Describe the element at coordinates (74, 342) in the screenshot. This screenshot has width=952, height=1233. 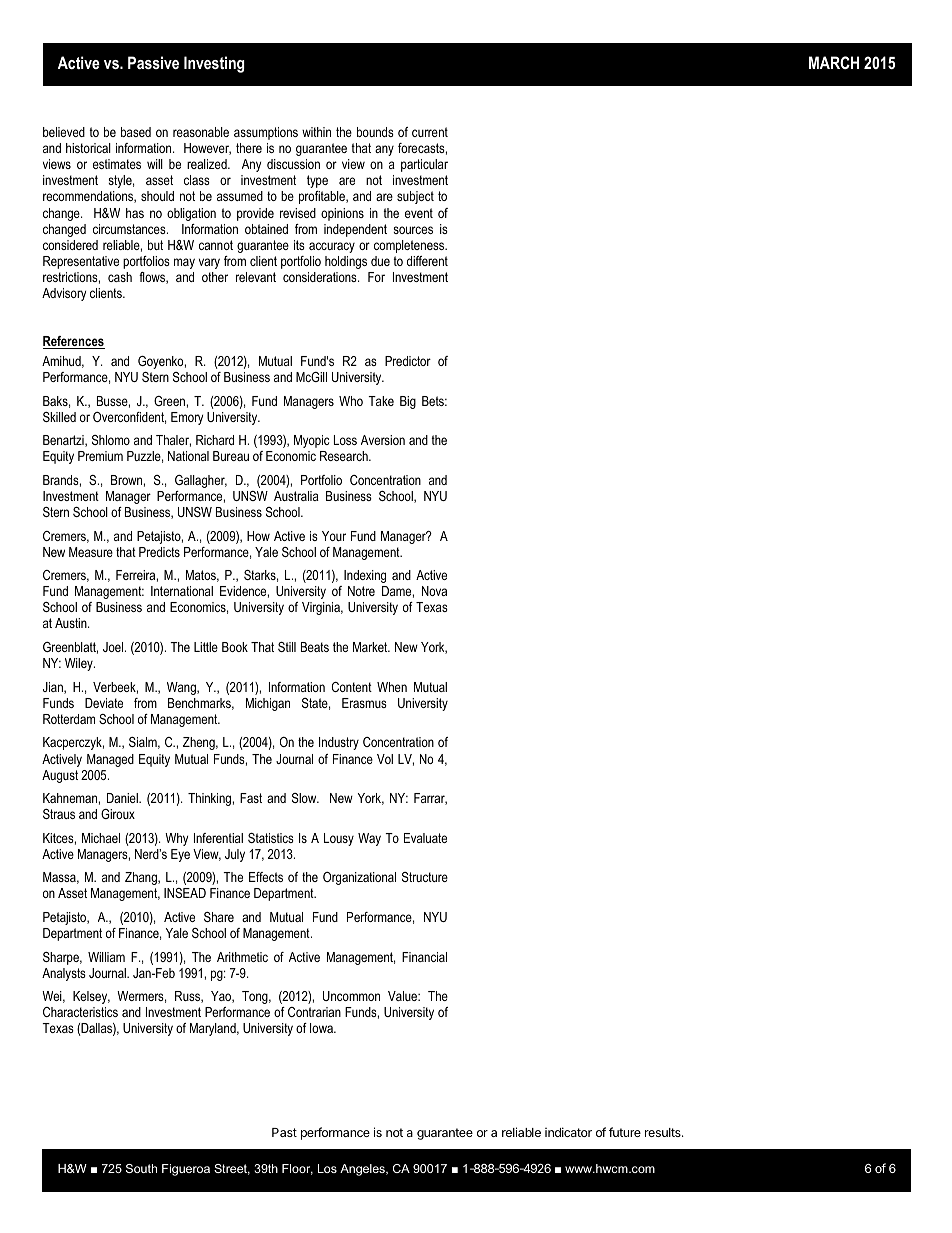
I see `References` at that location.
